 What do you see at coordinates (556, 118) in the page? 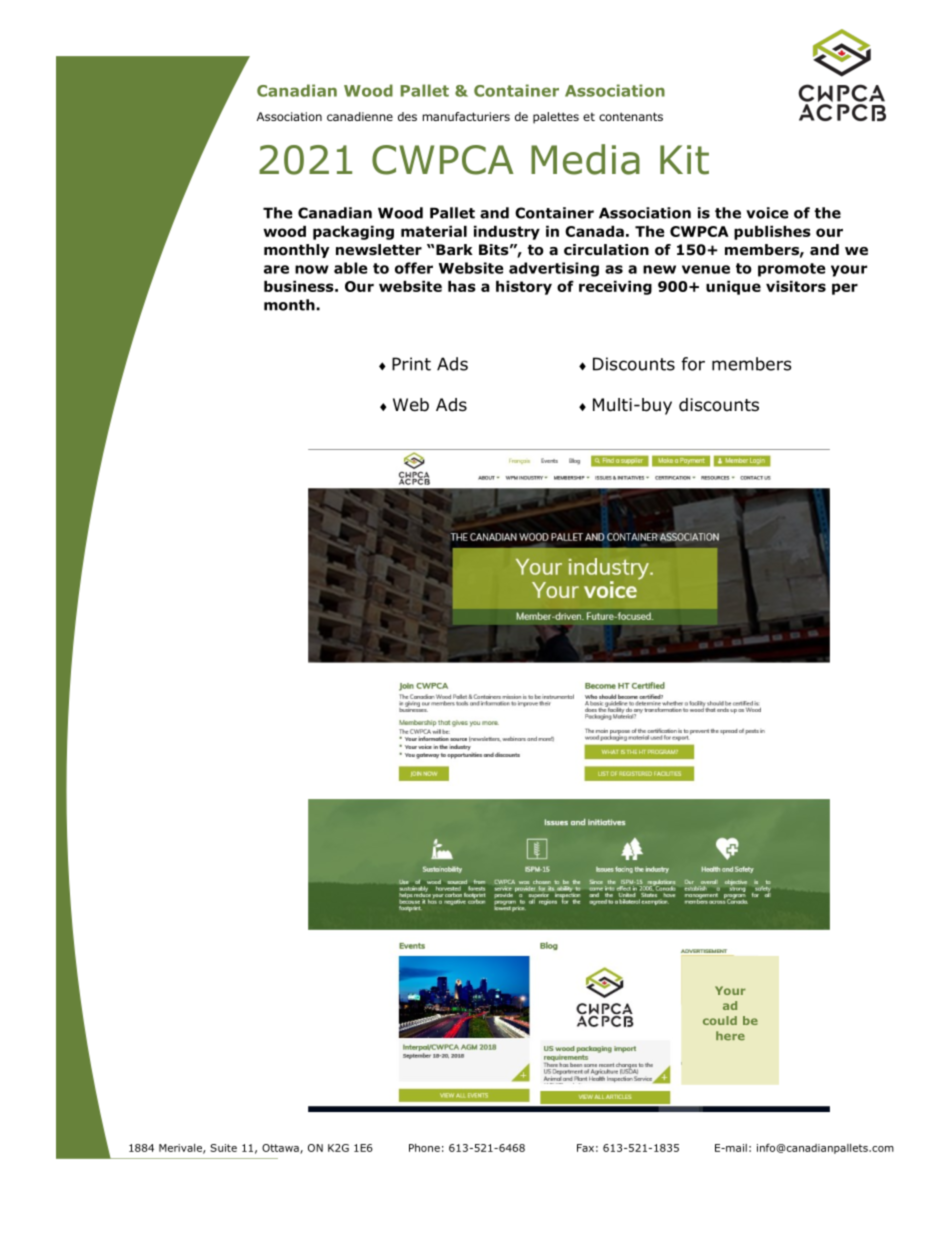
I see `palettes` at bounding box center [556, 118].
